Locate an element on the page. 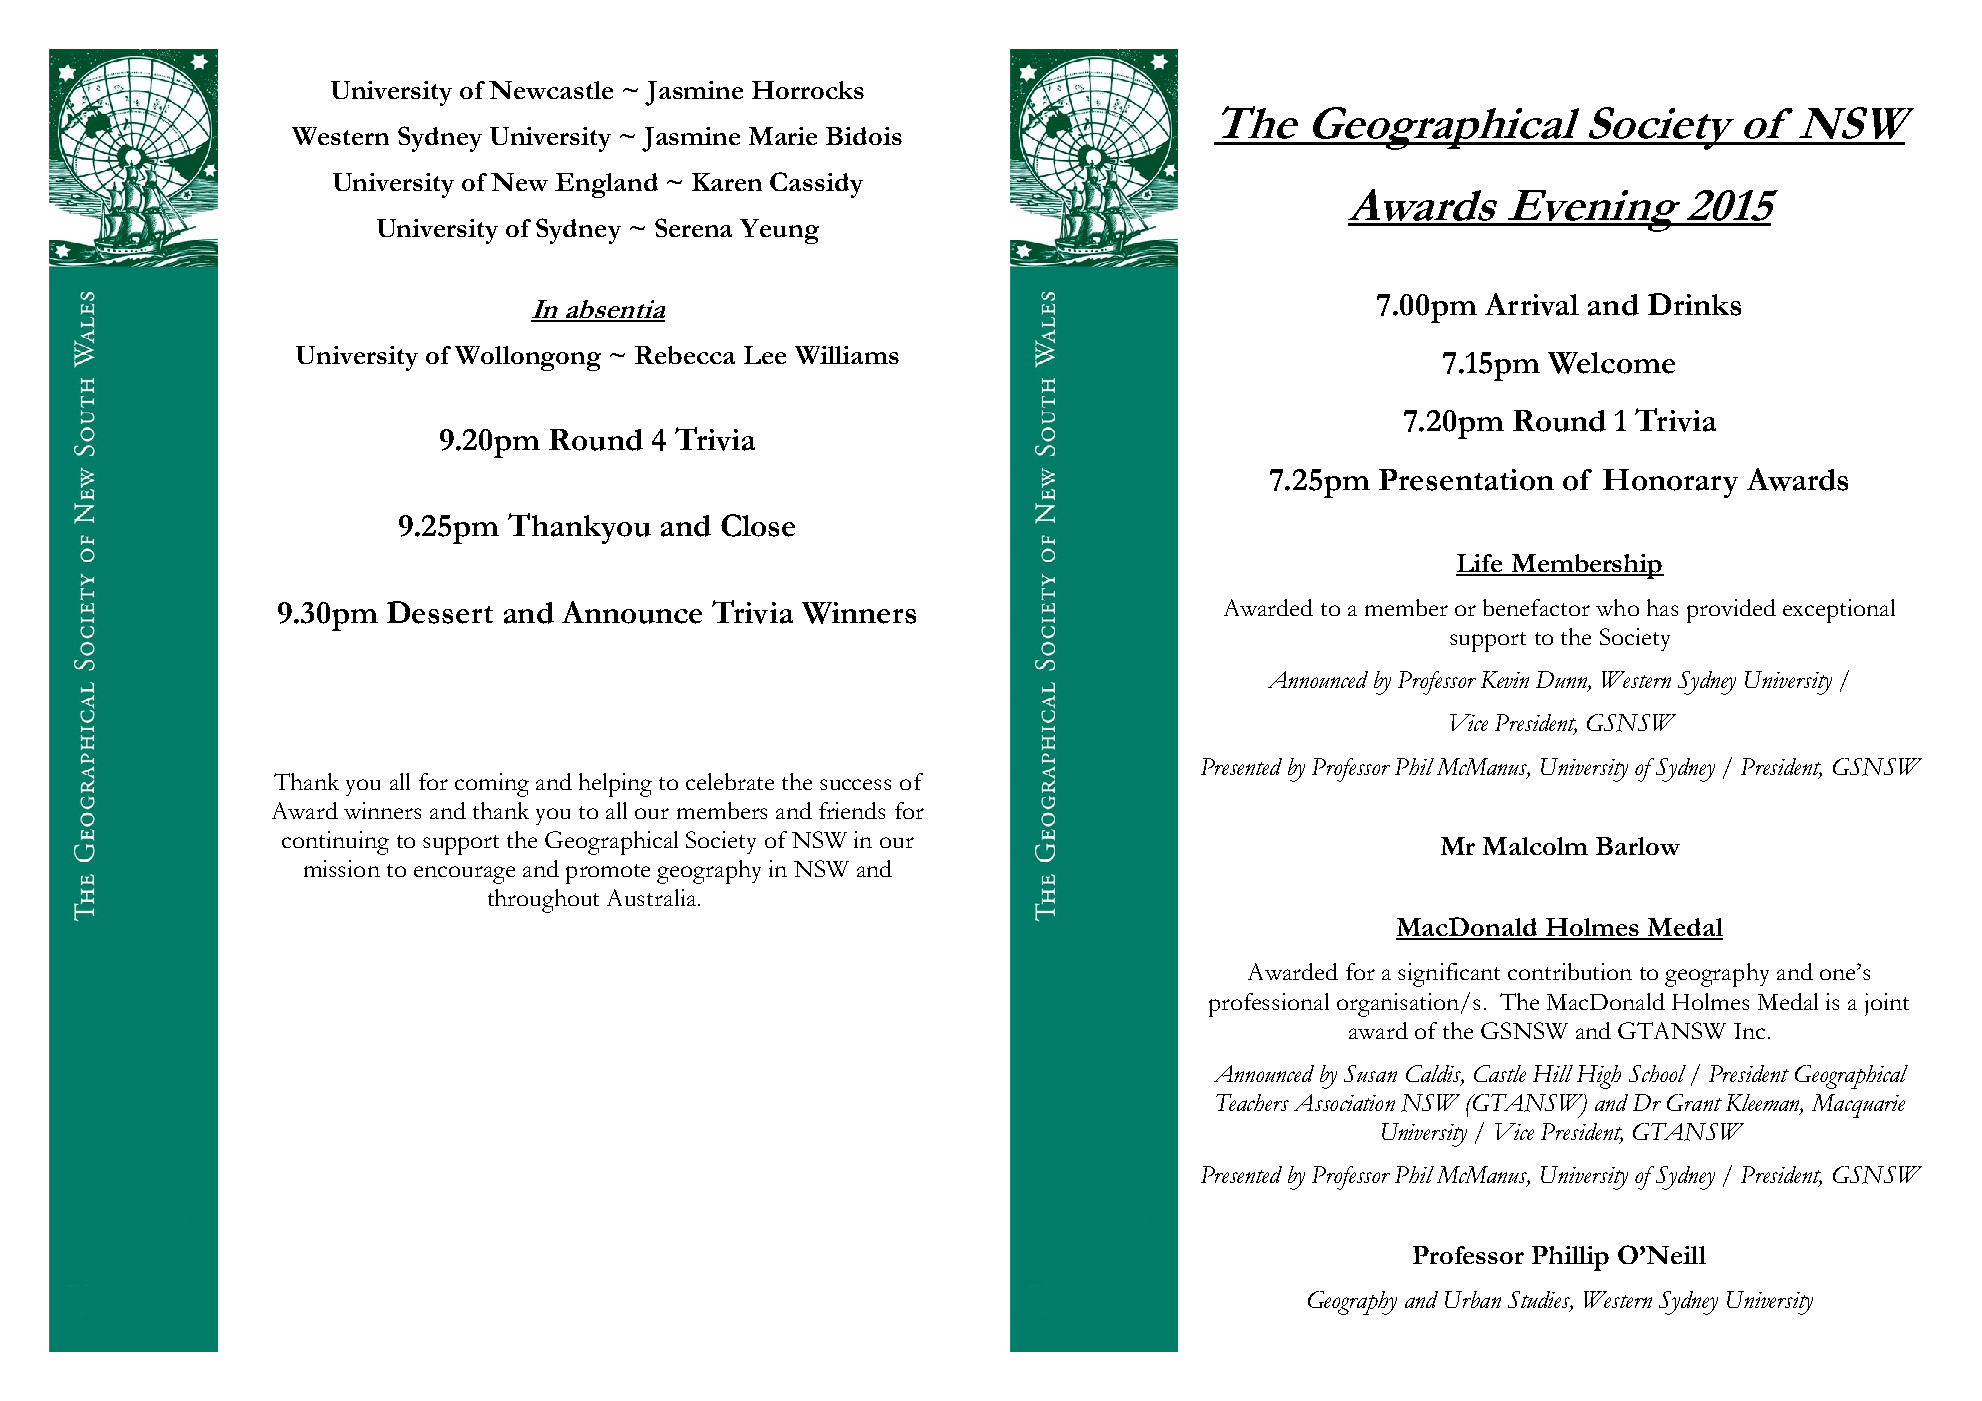 The width and height of the document is (1982, 1401). Horrocks is located at coordinates (808, 90).
